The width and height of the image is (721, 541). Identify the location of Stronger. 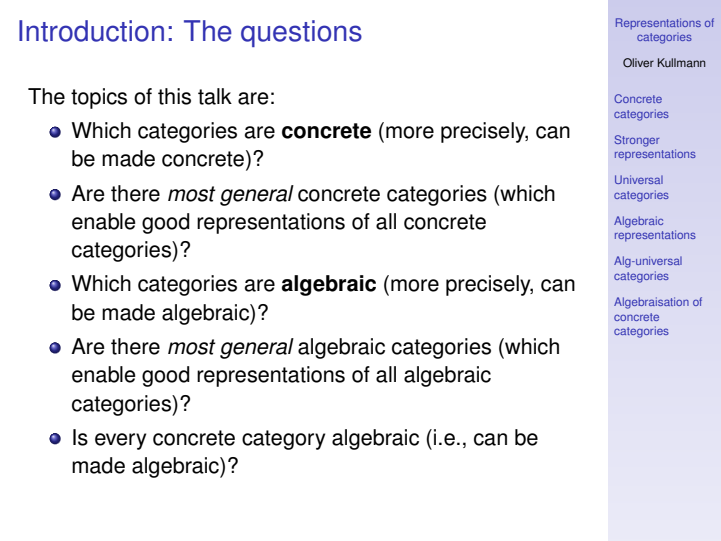
(637, 141).
